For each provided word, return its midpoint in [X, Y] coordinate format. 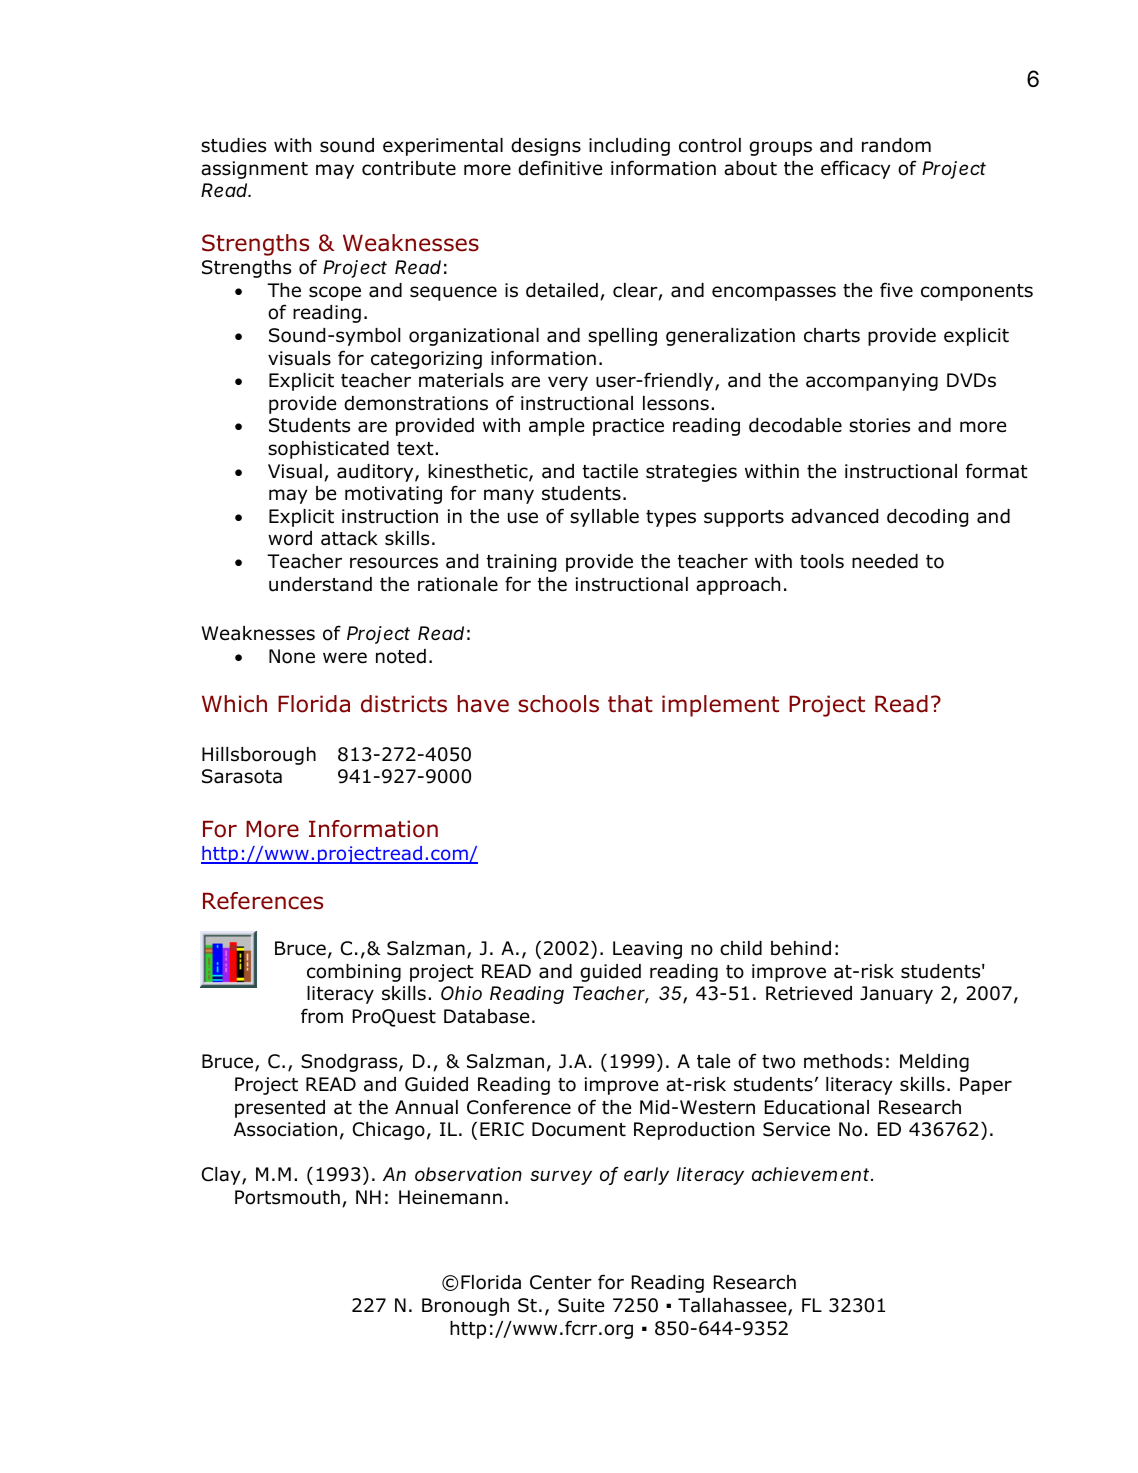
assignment [254, 170]
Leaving [647, 950]
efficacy [855, 169]
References [263, 901]
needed [885, 561]
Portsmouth [287, 1197]
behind [801, 948]
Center [561, 1282]
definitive [560, 168]
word [290, 538]
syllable [604, 518]
